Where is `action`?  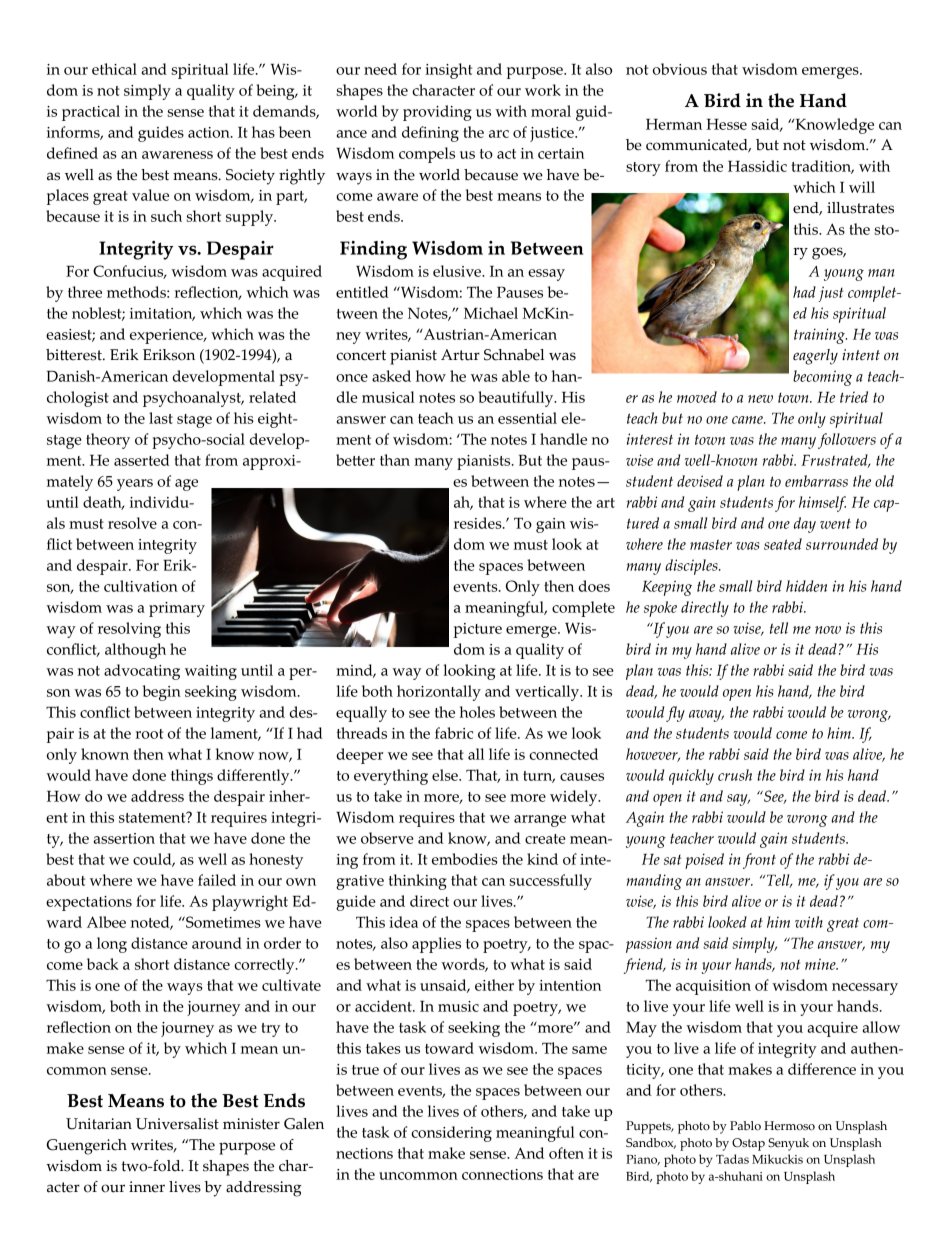
action is located at coordinates (210, 132).
